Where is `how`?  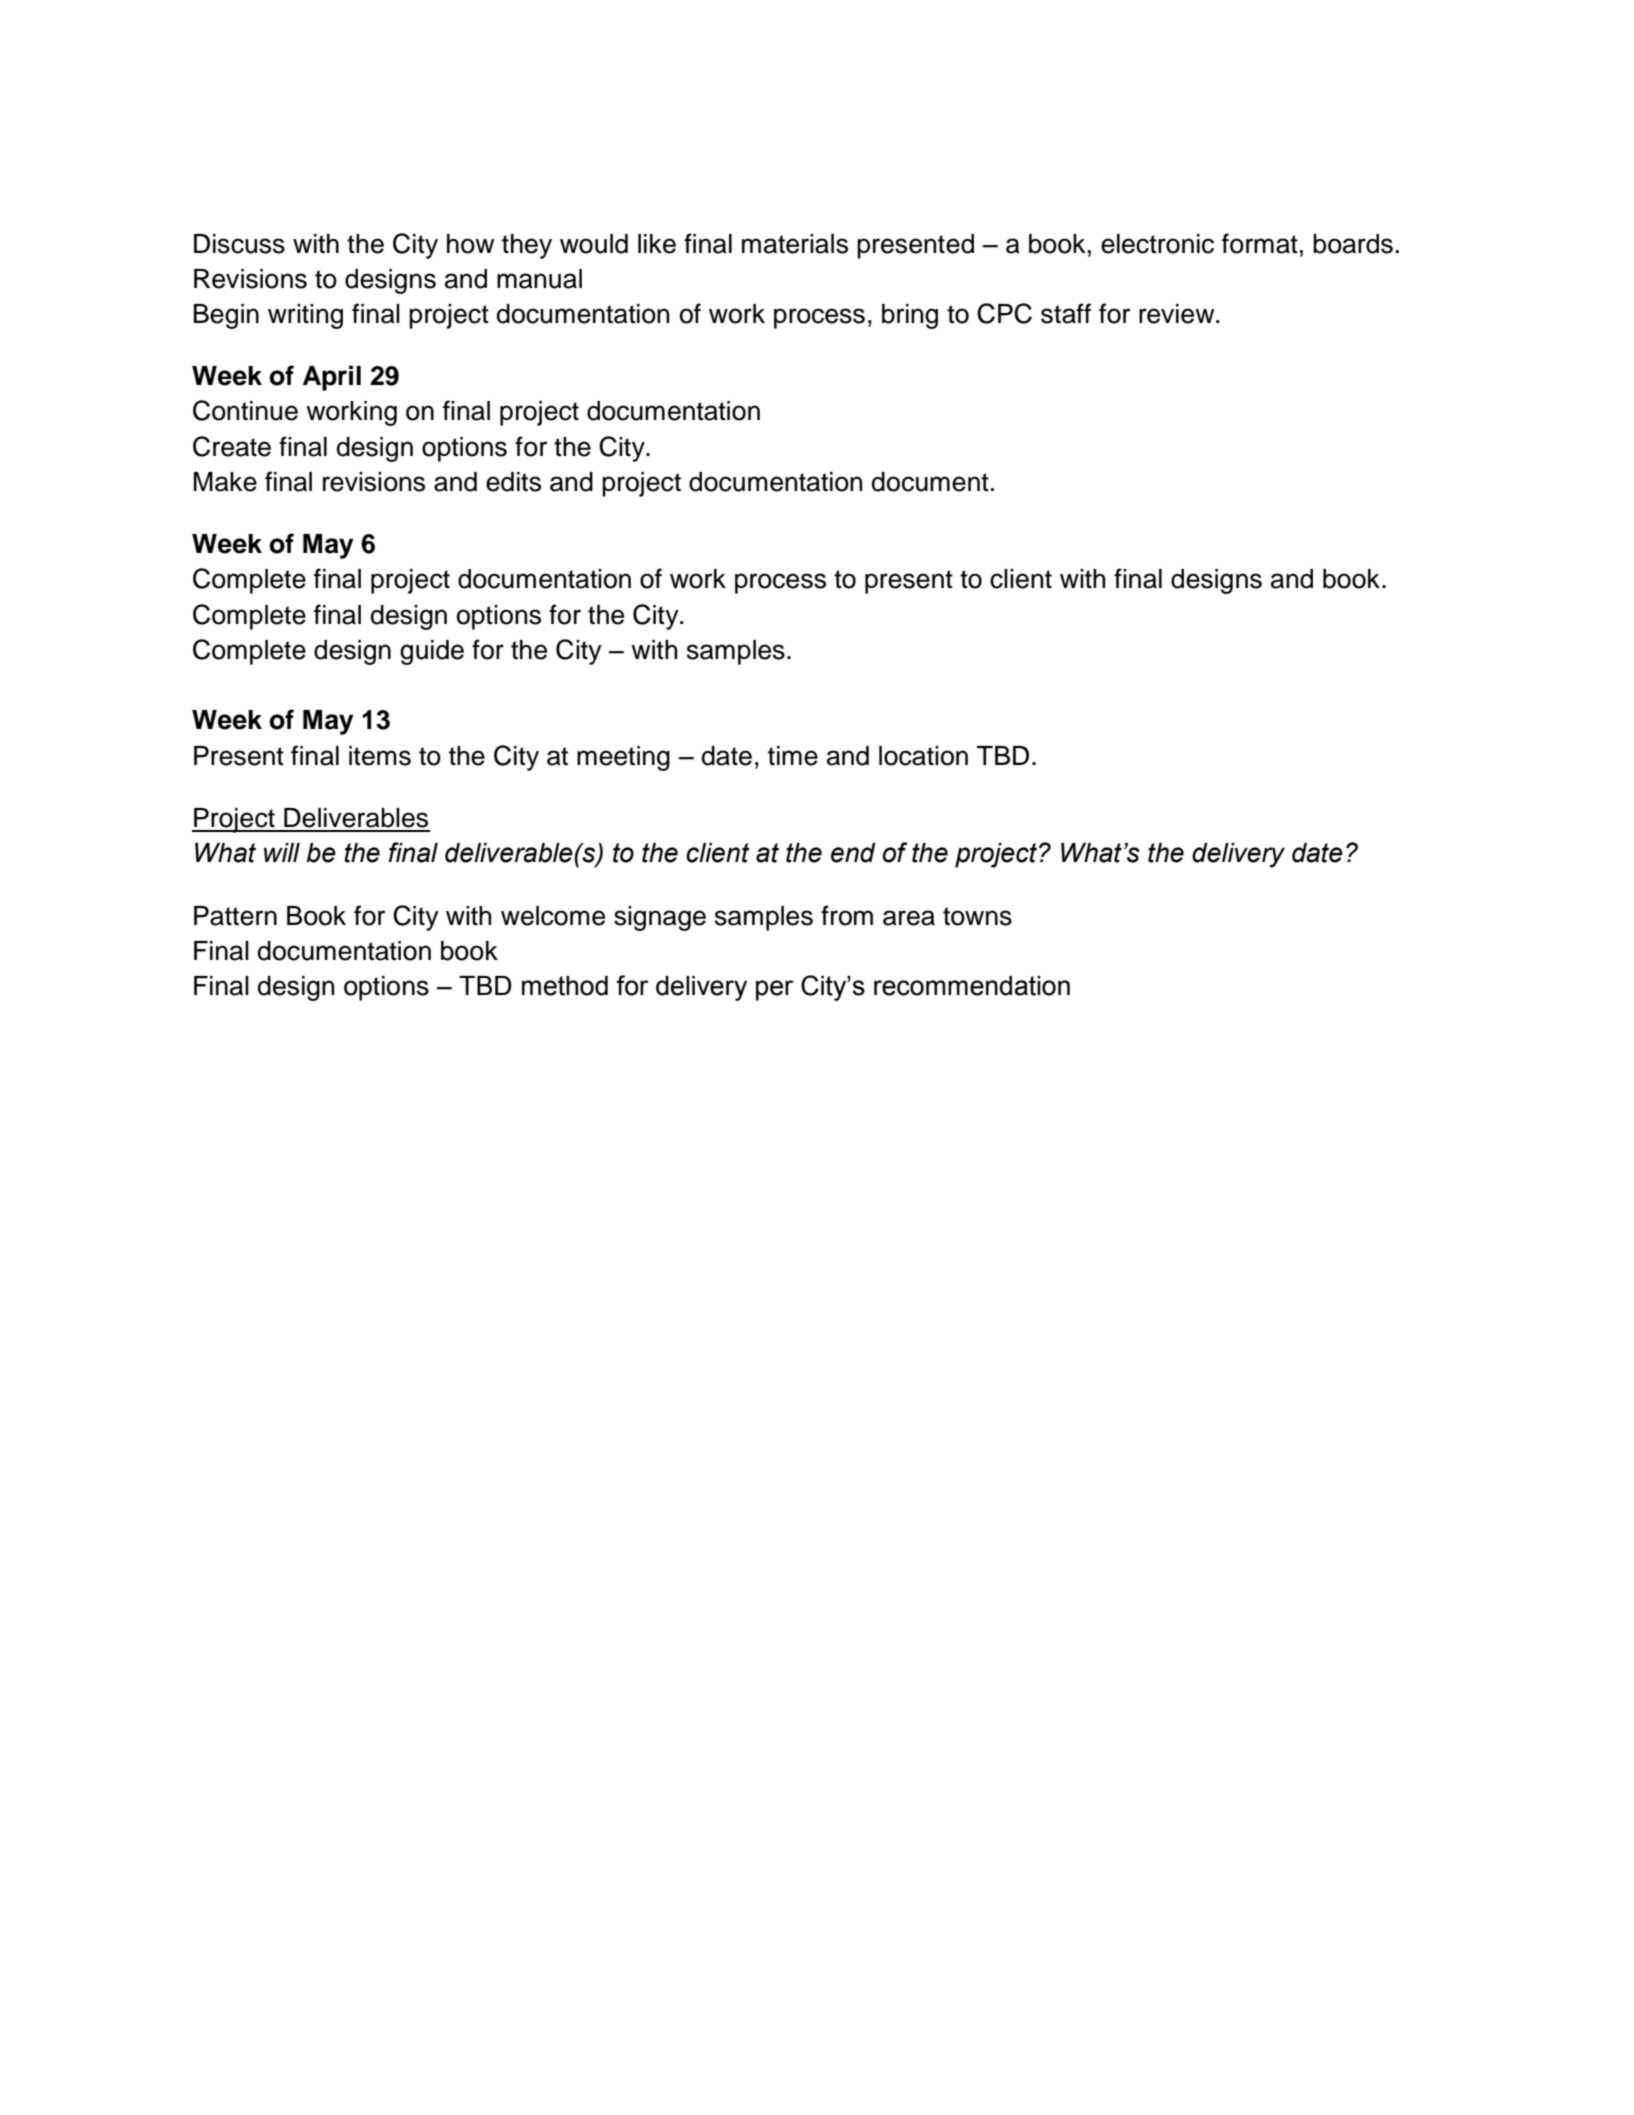
how is located at coordinates (470, 244).
